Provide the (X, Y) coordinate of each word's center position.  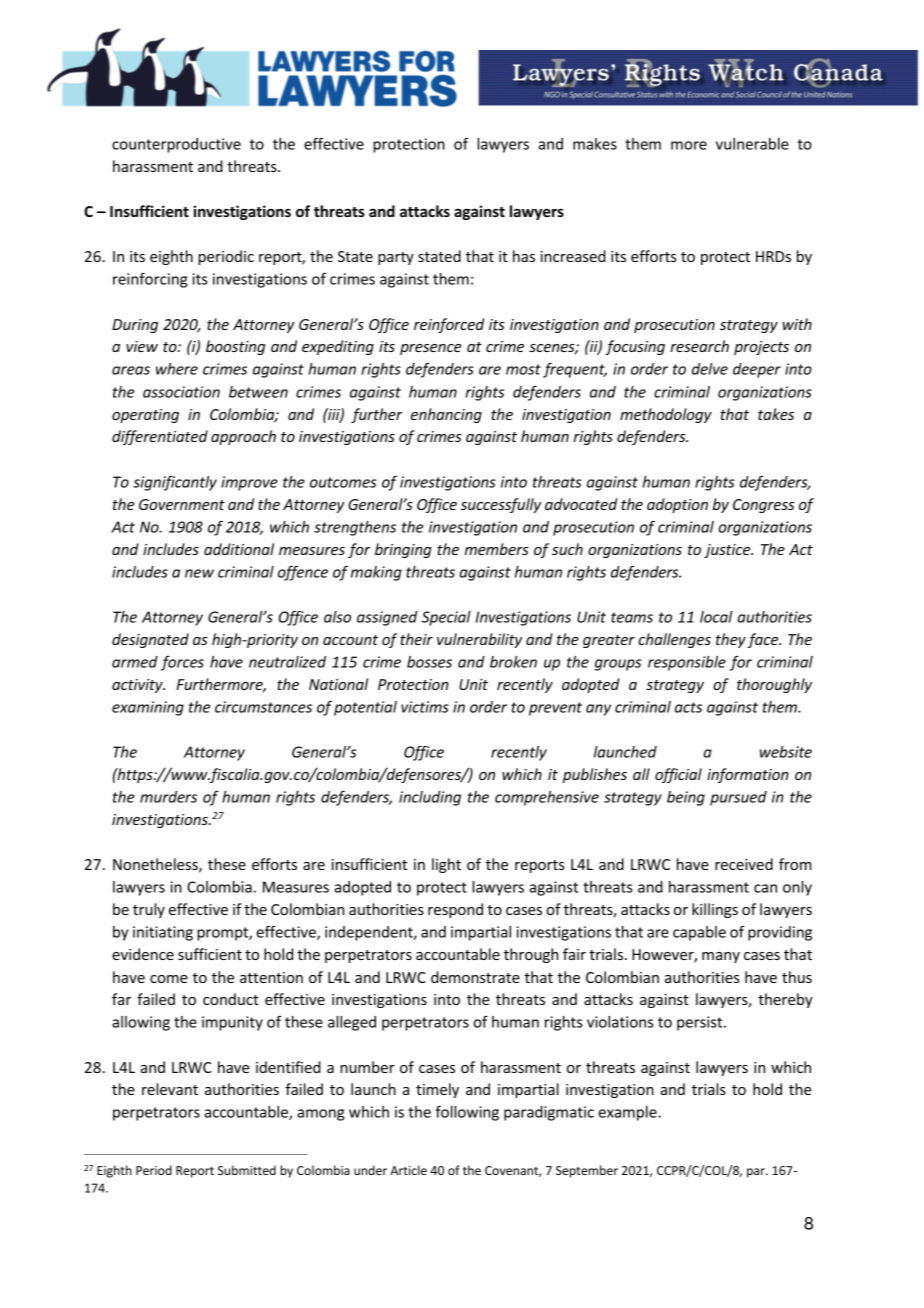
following (467, 1113)
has (524, 256)
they (731, 640)
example (628, 1113)
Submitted (247, 1170)
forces (182, 663)
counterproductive (176, 145)
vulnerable (752, 144)
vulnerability (479, 640)
